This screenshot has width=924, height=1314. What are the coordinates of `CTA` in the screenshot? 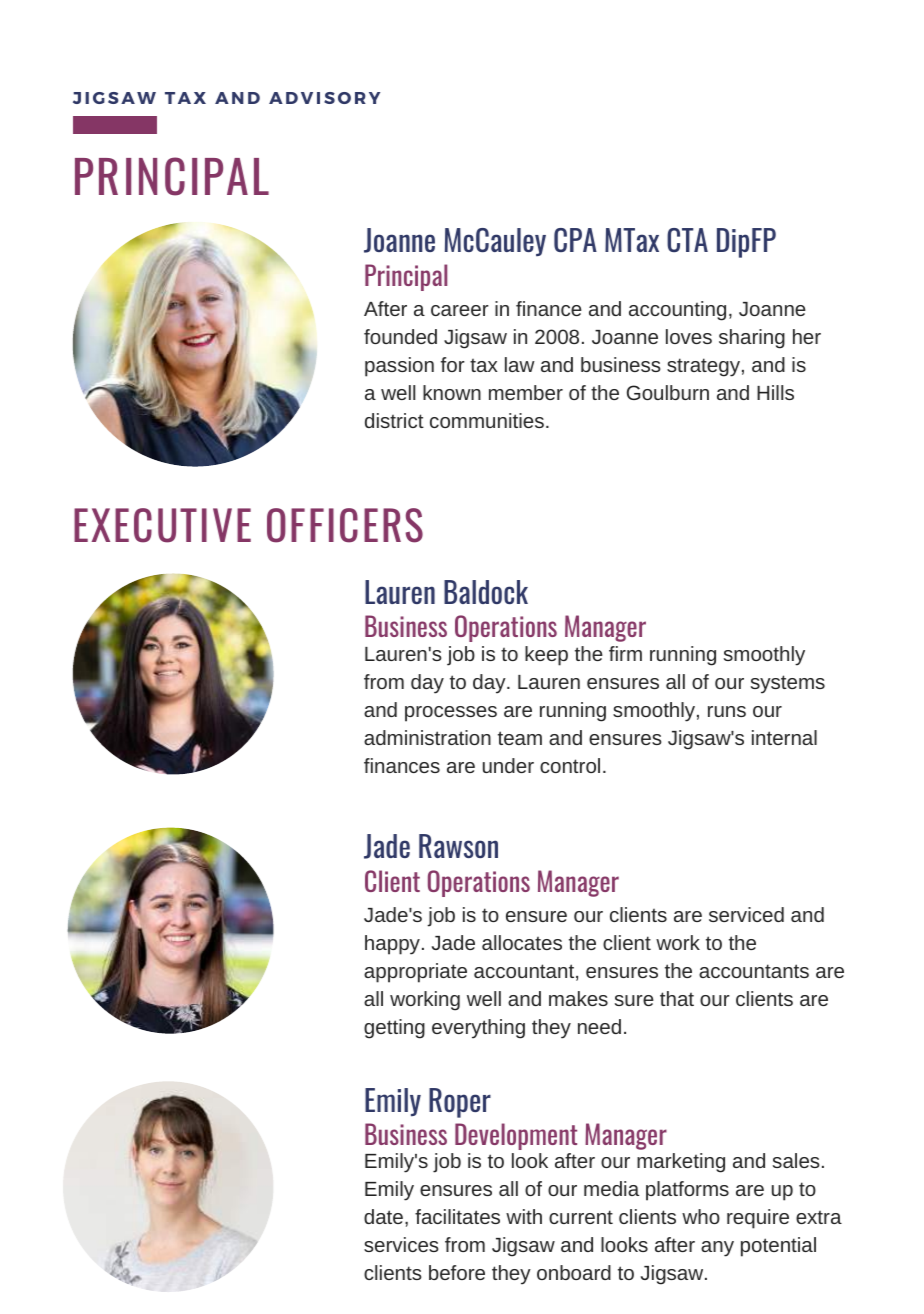 It's located at (687, 240).
